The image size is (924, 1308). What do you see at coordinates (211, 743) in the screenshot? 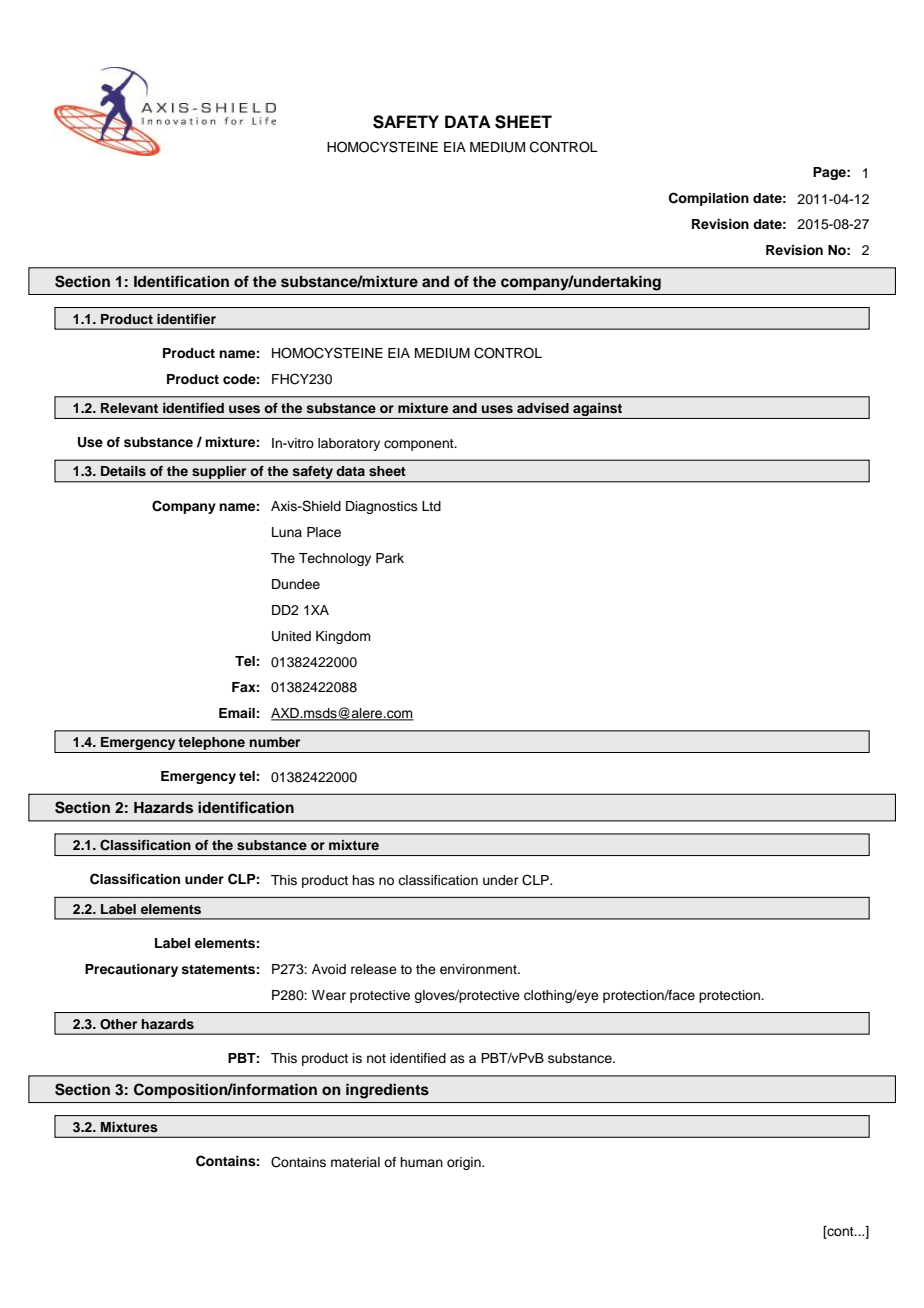
I see `telephone` at bounding box center [211, 743].
